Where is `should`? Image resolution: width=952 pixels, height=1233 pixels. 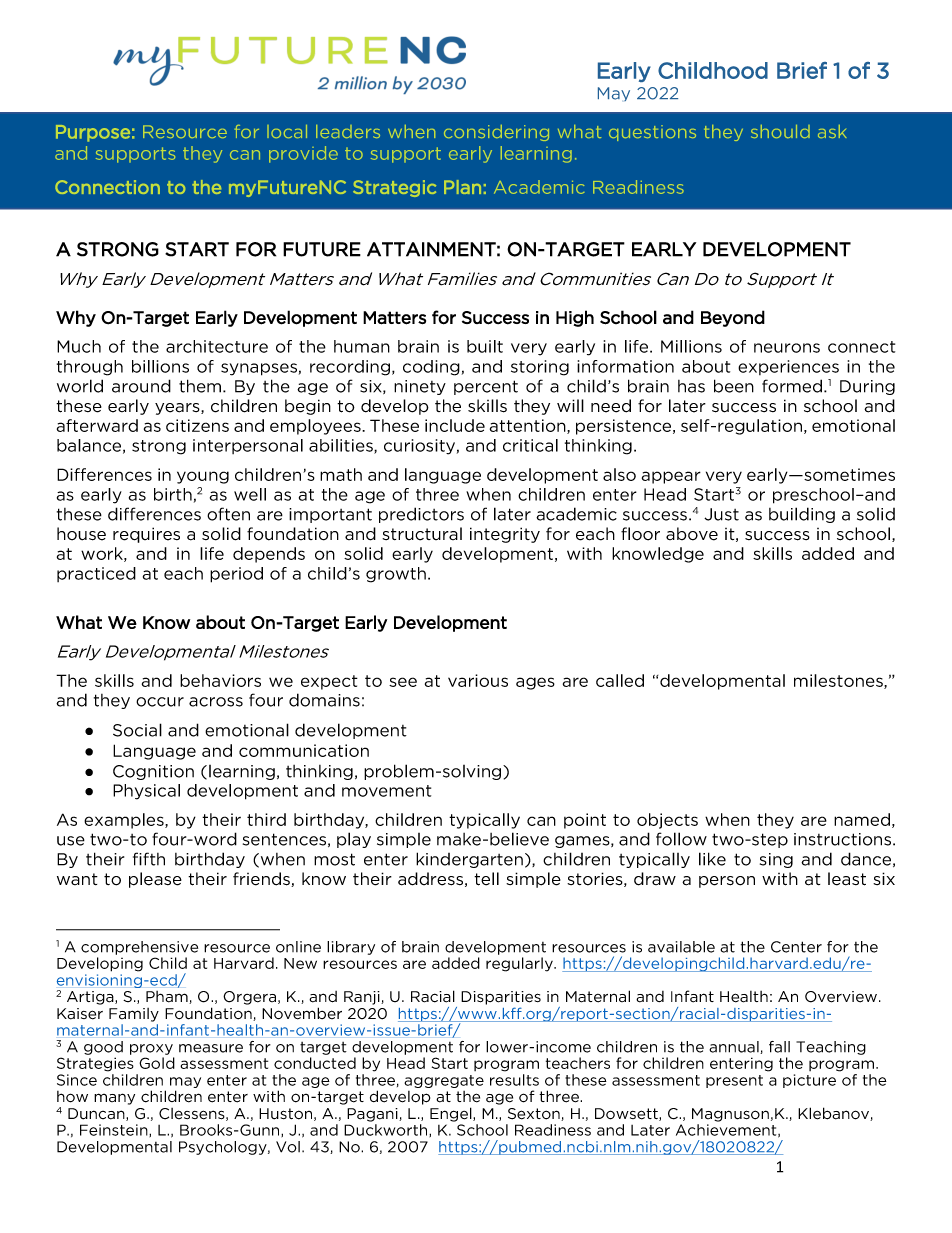 should is located at coordinates (780, 131).
